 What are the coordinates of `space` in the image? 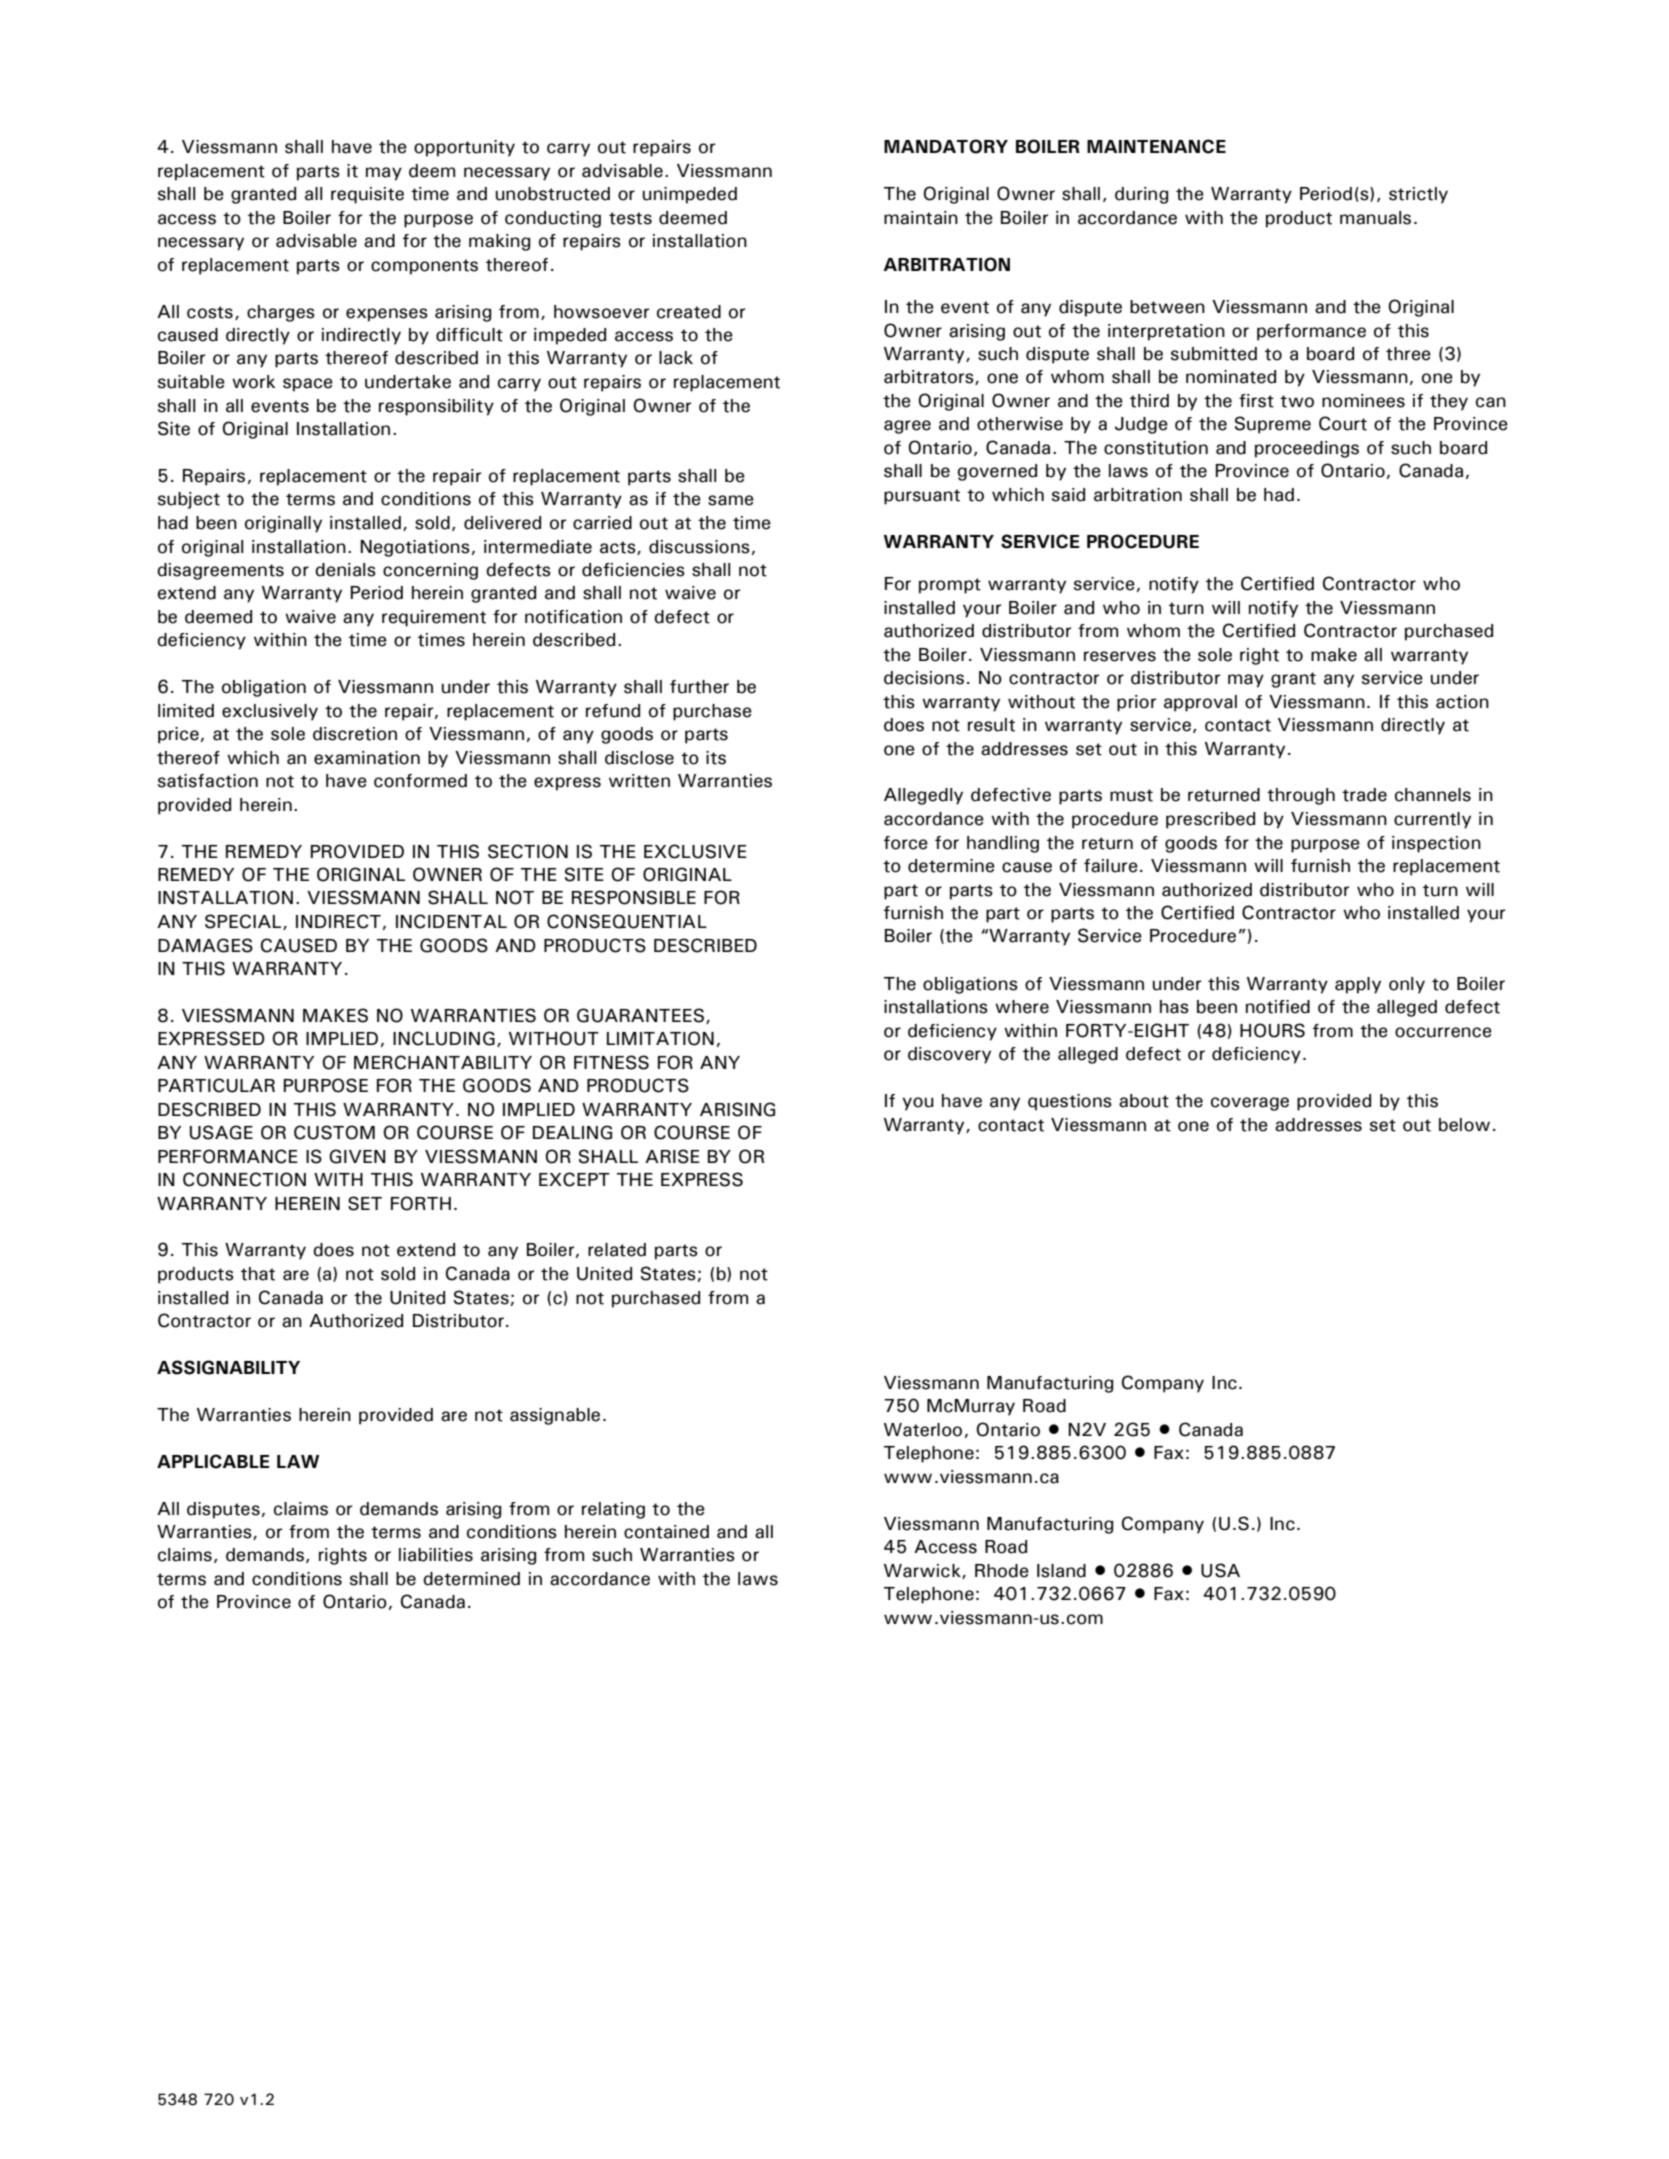 It's located at (308, 385).
